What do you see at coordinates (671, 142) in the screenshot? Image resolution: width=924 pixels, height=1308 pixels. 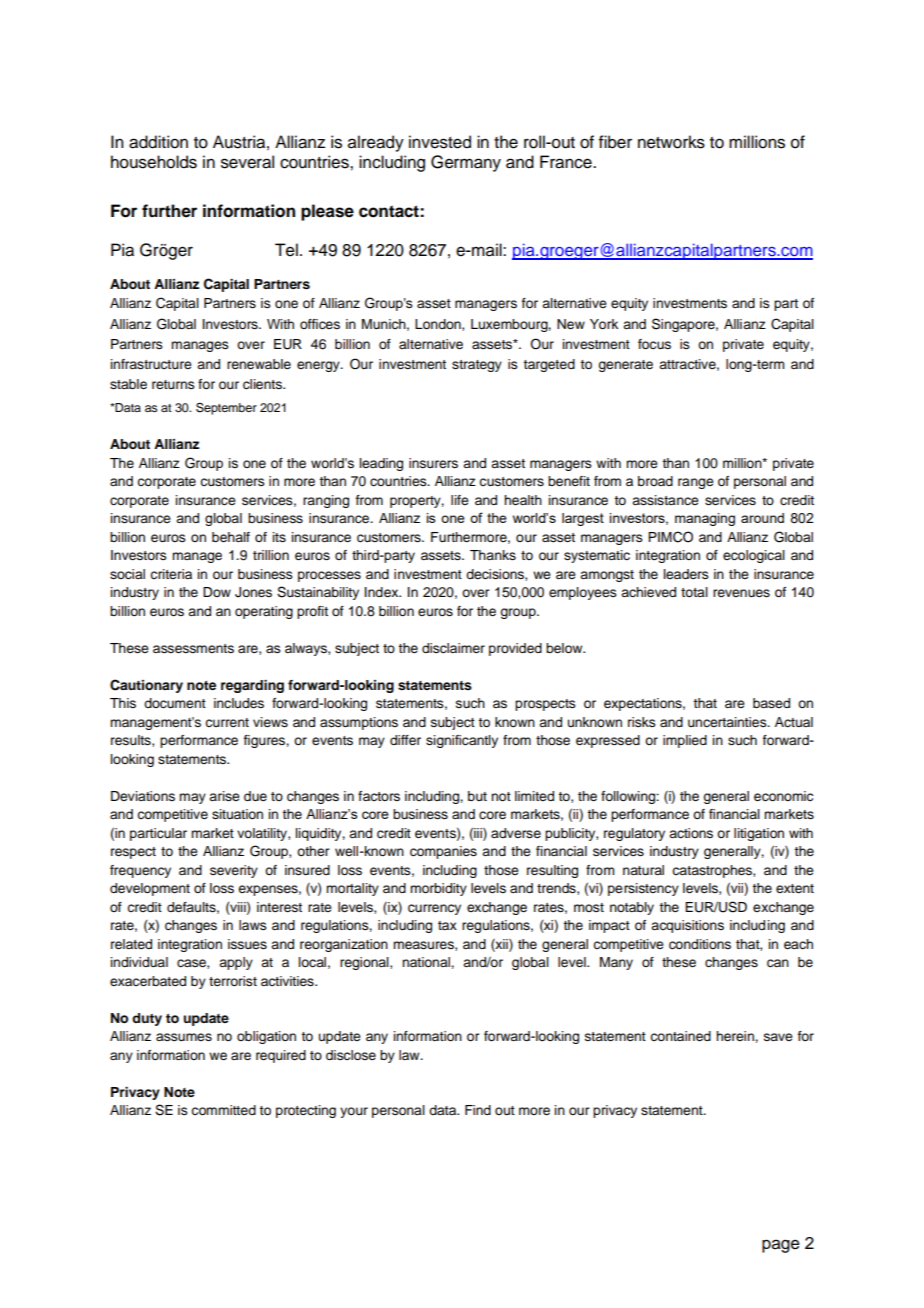 I see `networks` at bounding box center [671, 142].
